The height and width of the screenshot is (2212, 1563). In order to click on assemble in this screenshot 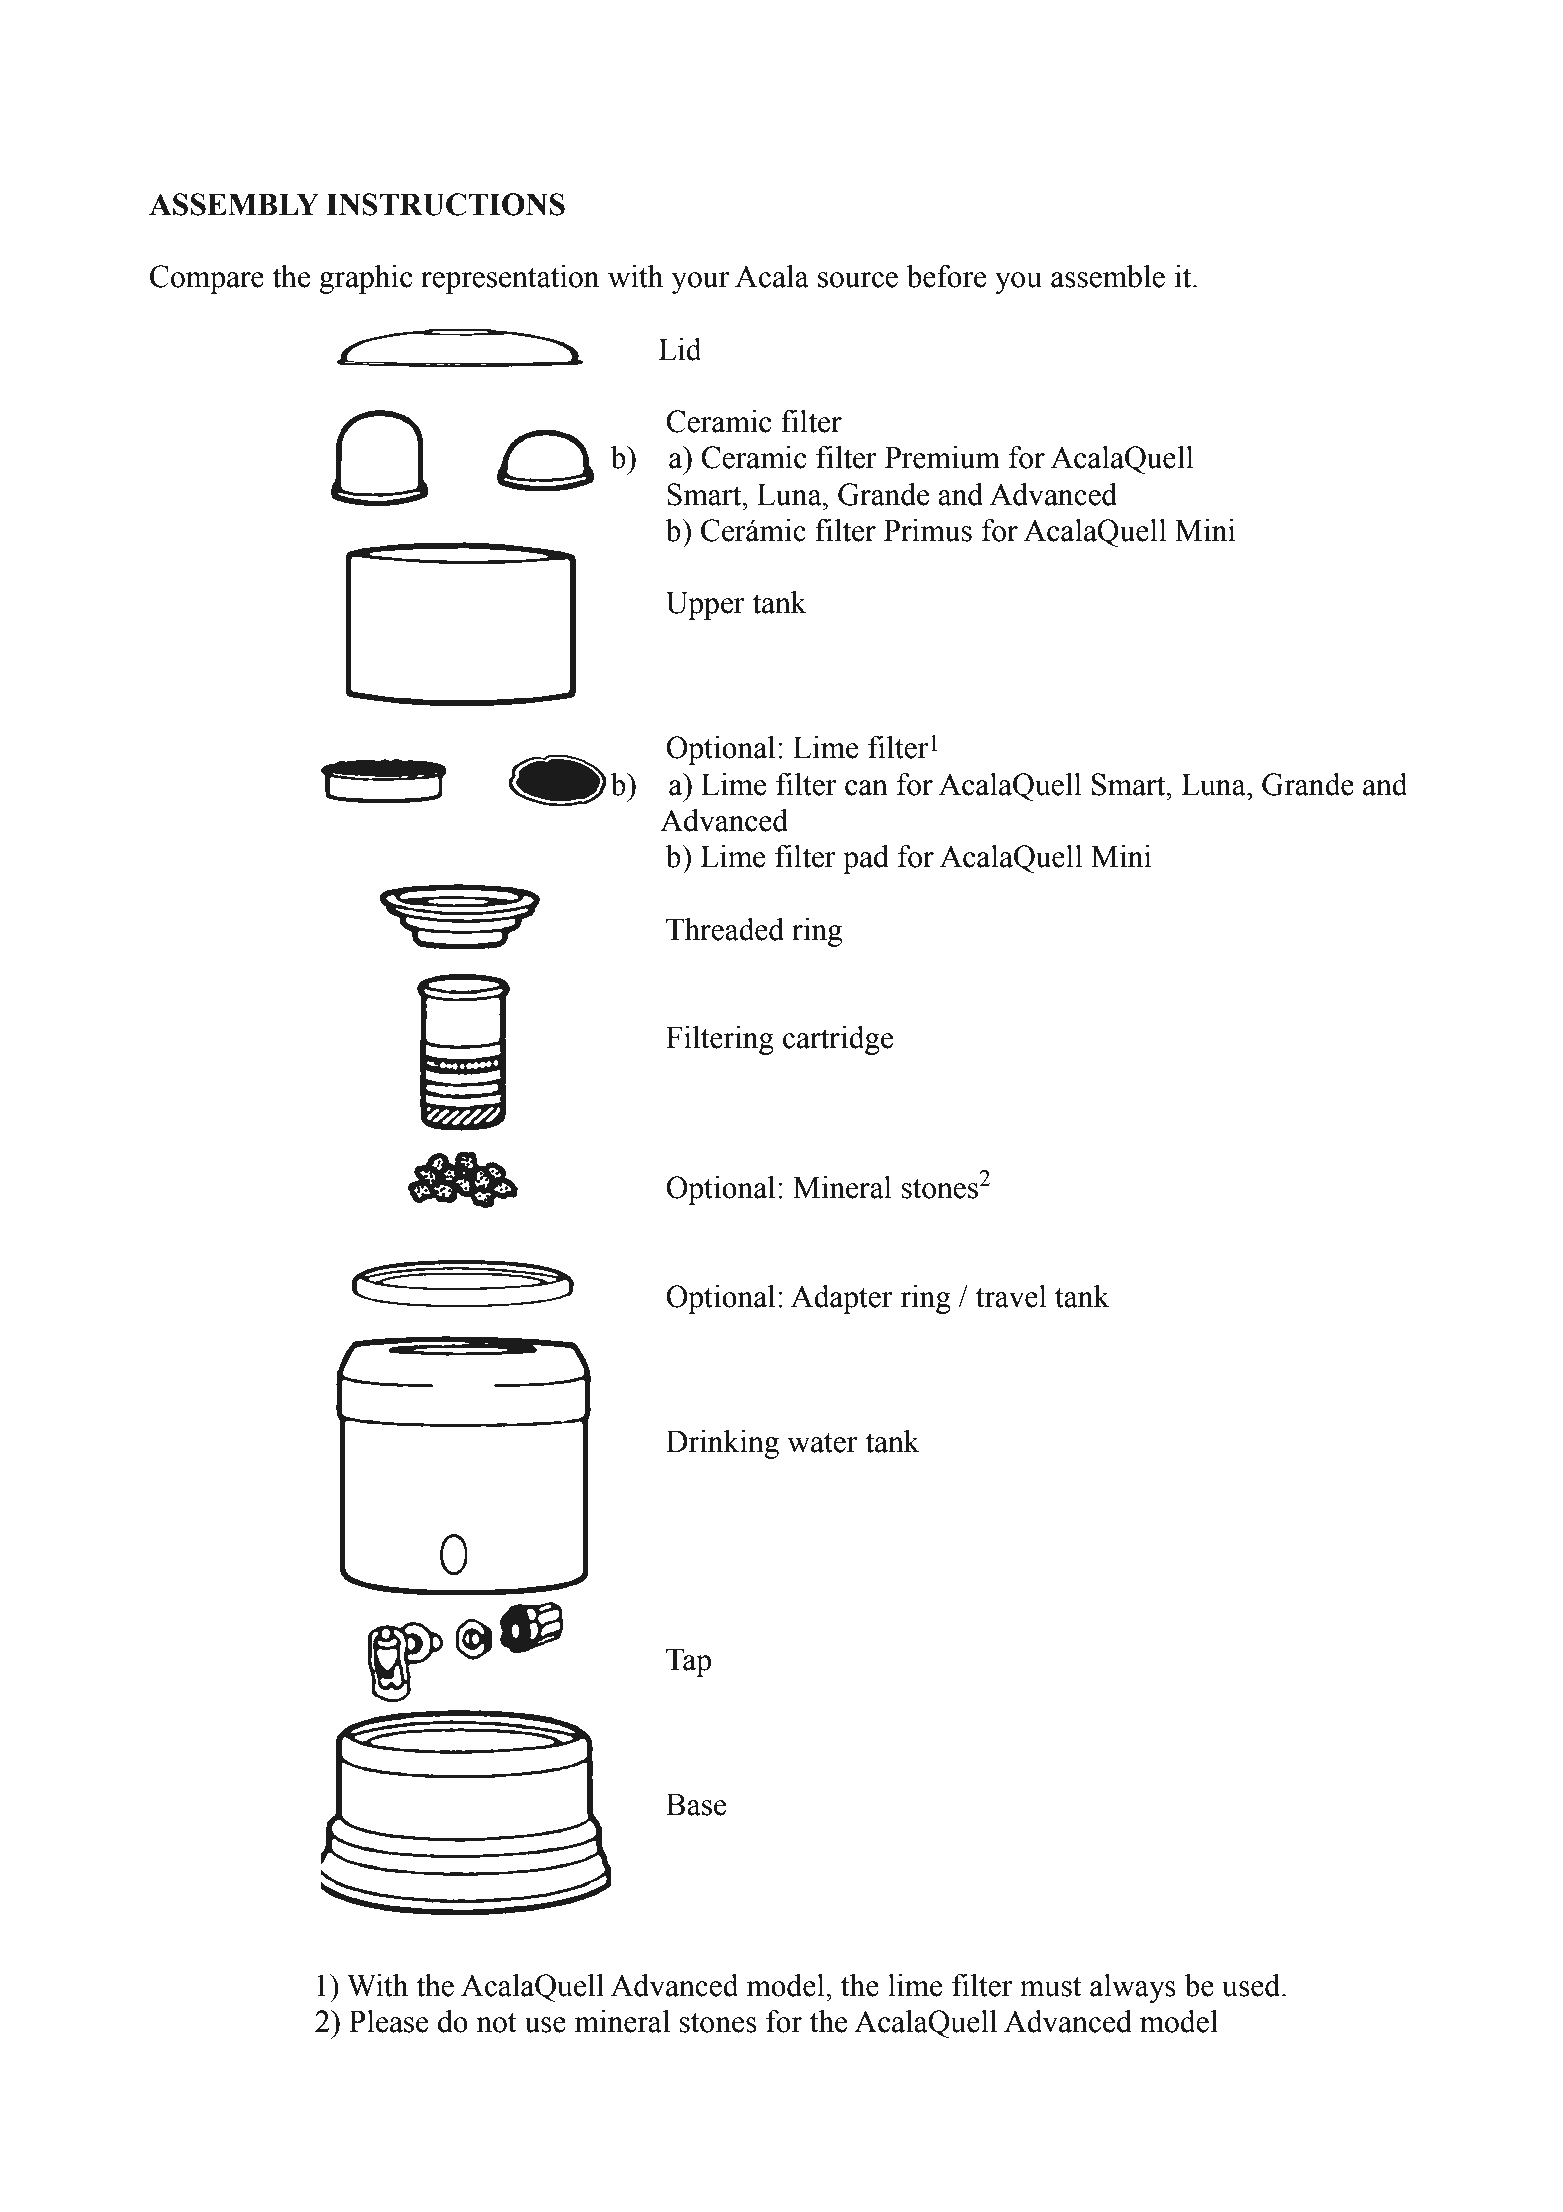, I will do `click(1108, 276)`.
